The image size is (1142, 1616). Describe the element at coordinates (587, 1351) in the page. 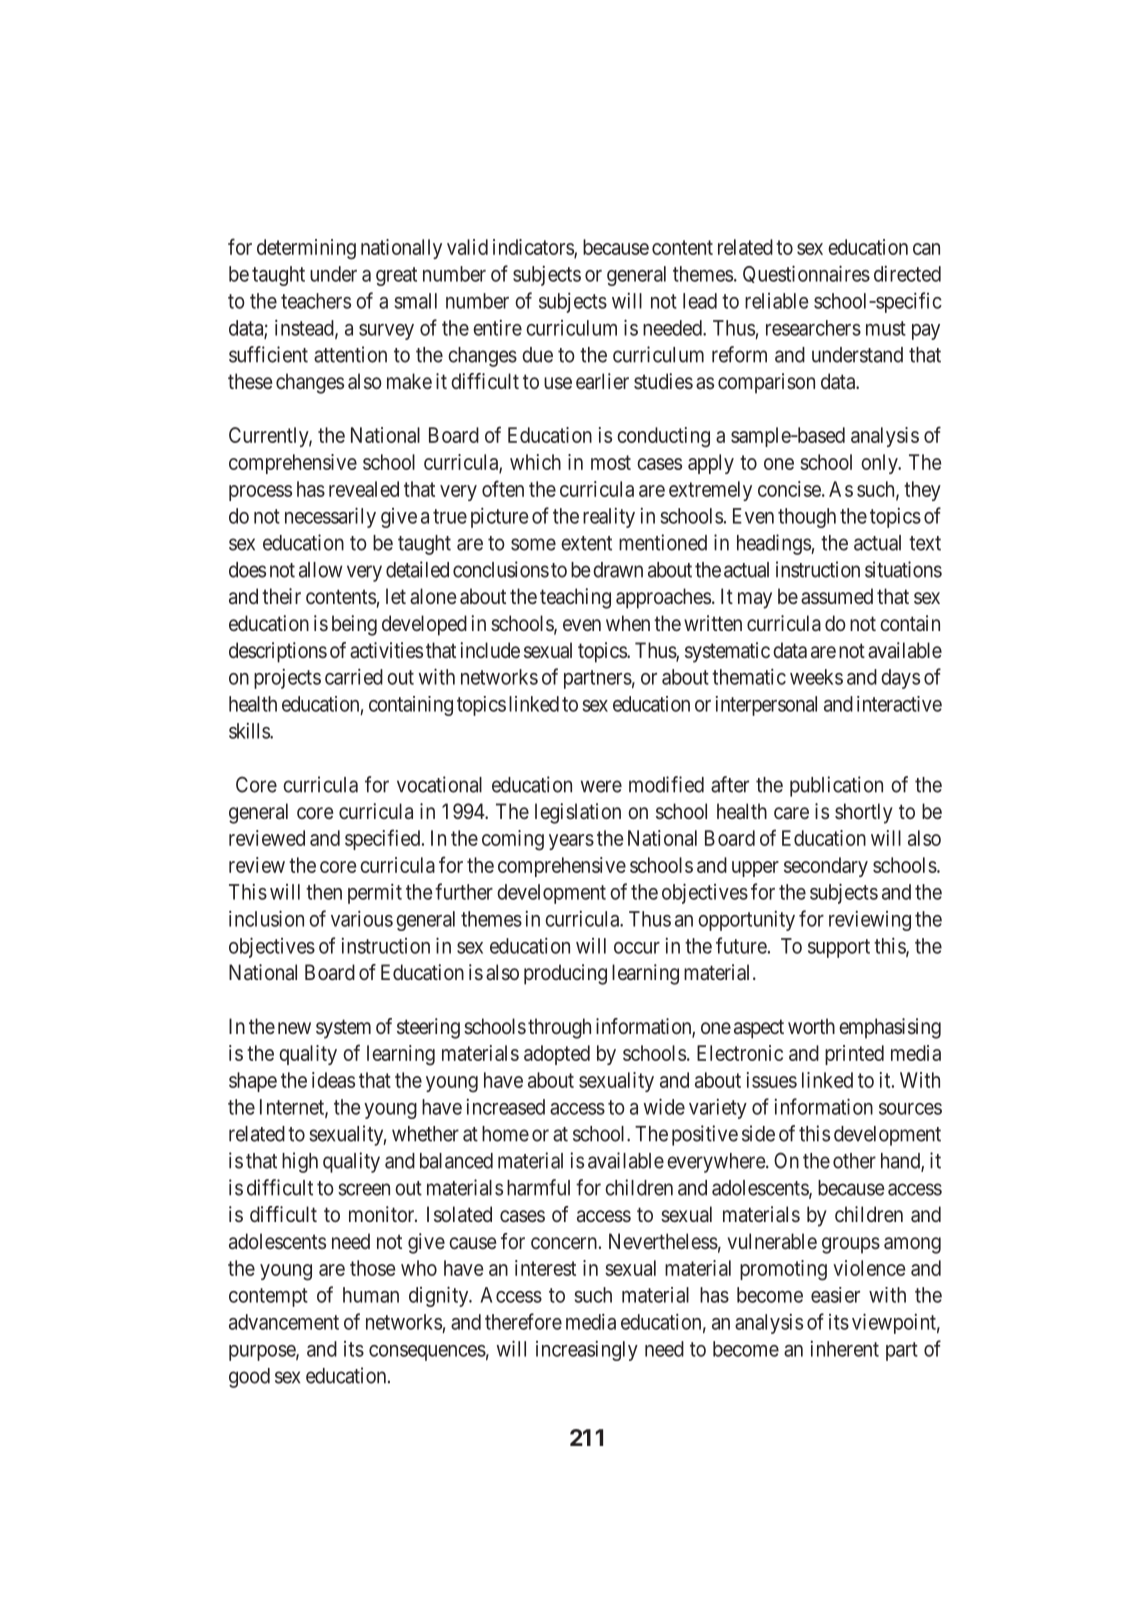

I see `increasingly` at that location.
